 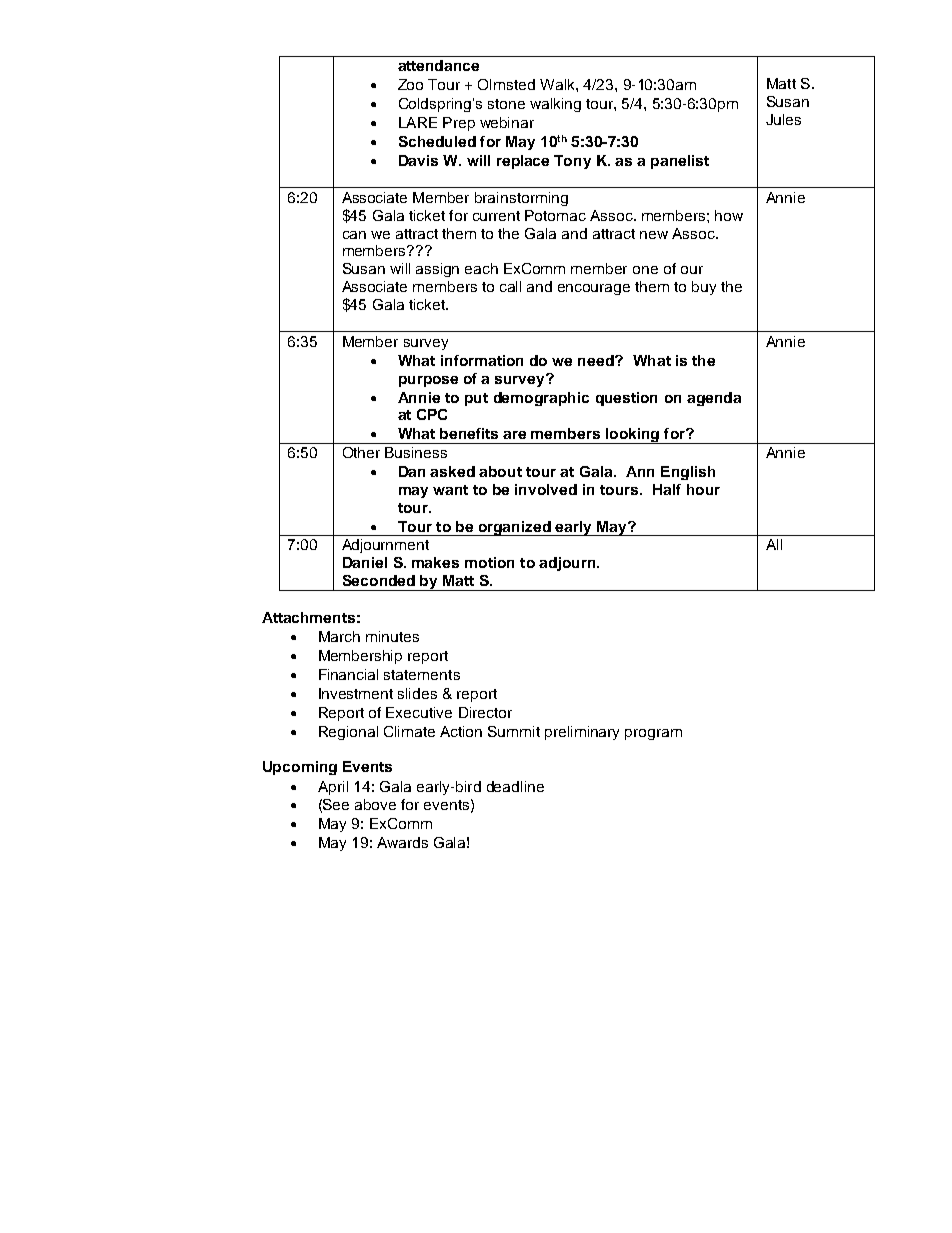 I want to click on program, so click(x=653, y=734).
